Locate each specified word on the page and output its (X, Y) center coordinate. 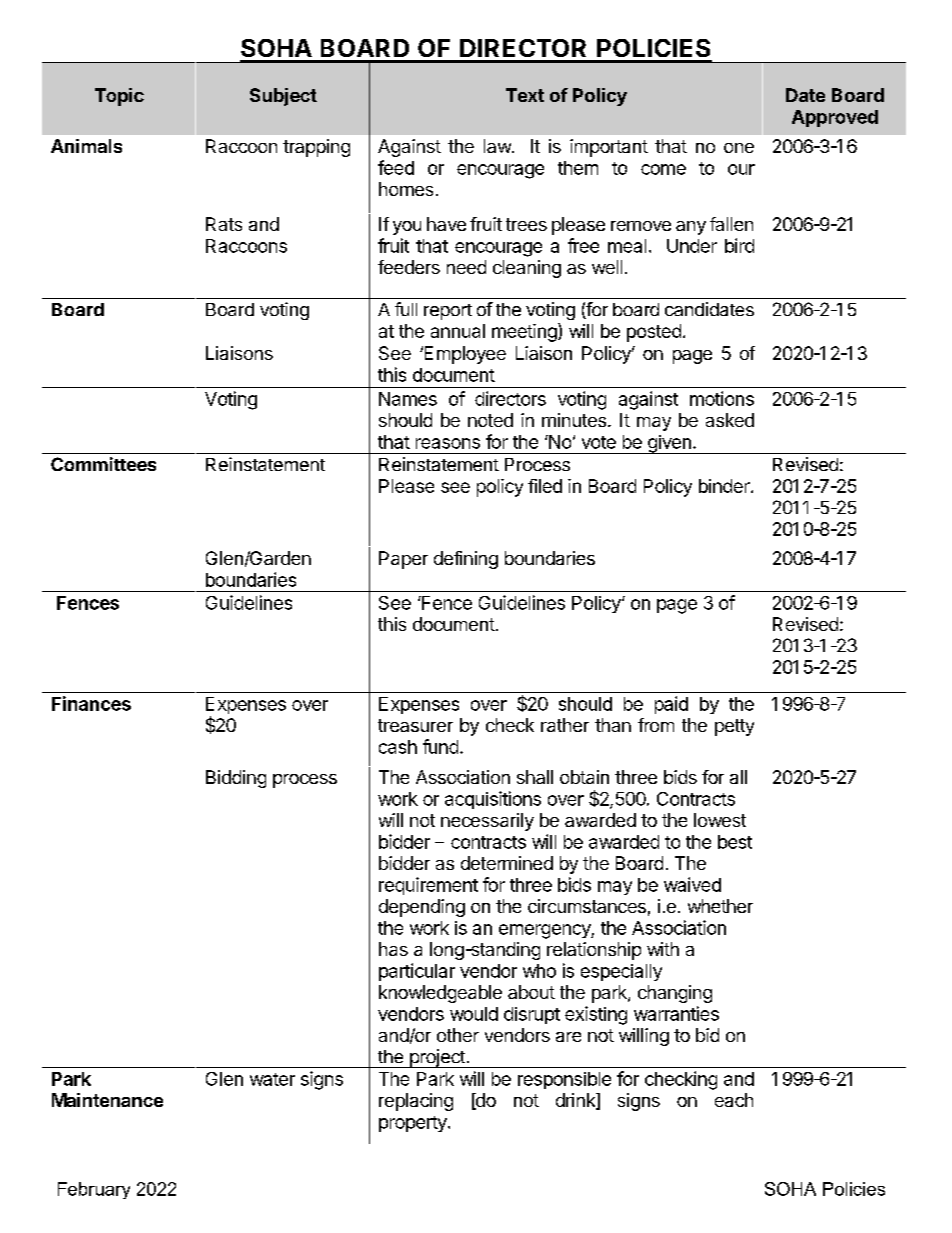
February (94, 1190)
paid (671, 705)
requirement (428, 886)
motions (722, 398)
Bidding (236, 779)
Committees (103, 464)
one (739, 148)
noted (490, 420)
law (498, 146)
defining (466, 560)
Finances (91, 703)
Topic (119, 97)
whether (720, 906)
